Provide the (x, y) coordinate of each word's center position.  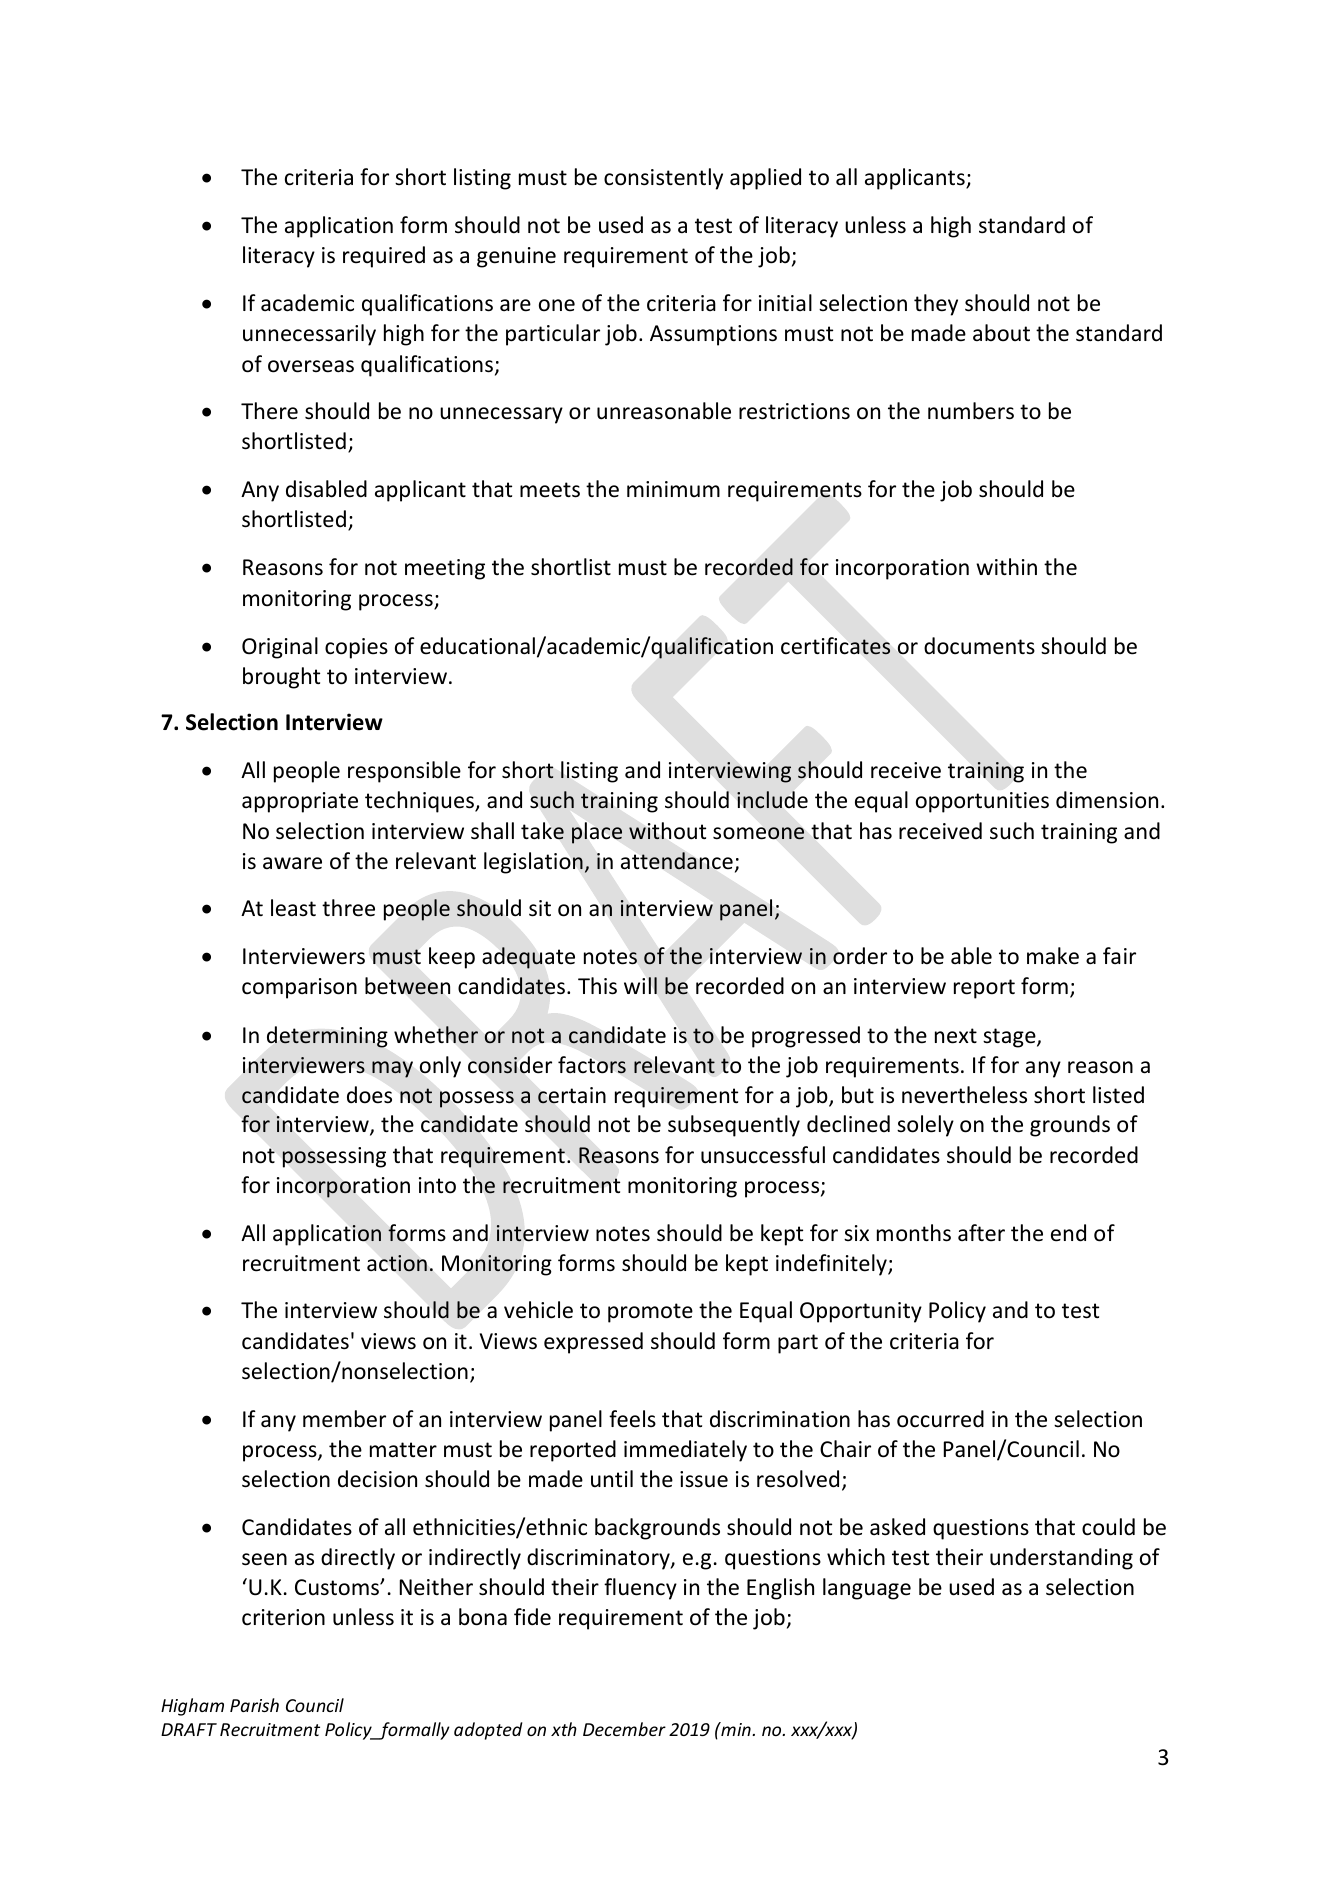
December (624, 1729)
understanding (1061, 1559)
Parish (254, 1705)
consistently (663, 179)
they (936, 305)
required (384, 257)
